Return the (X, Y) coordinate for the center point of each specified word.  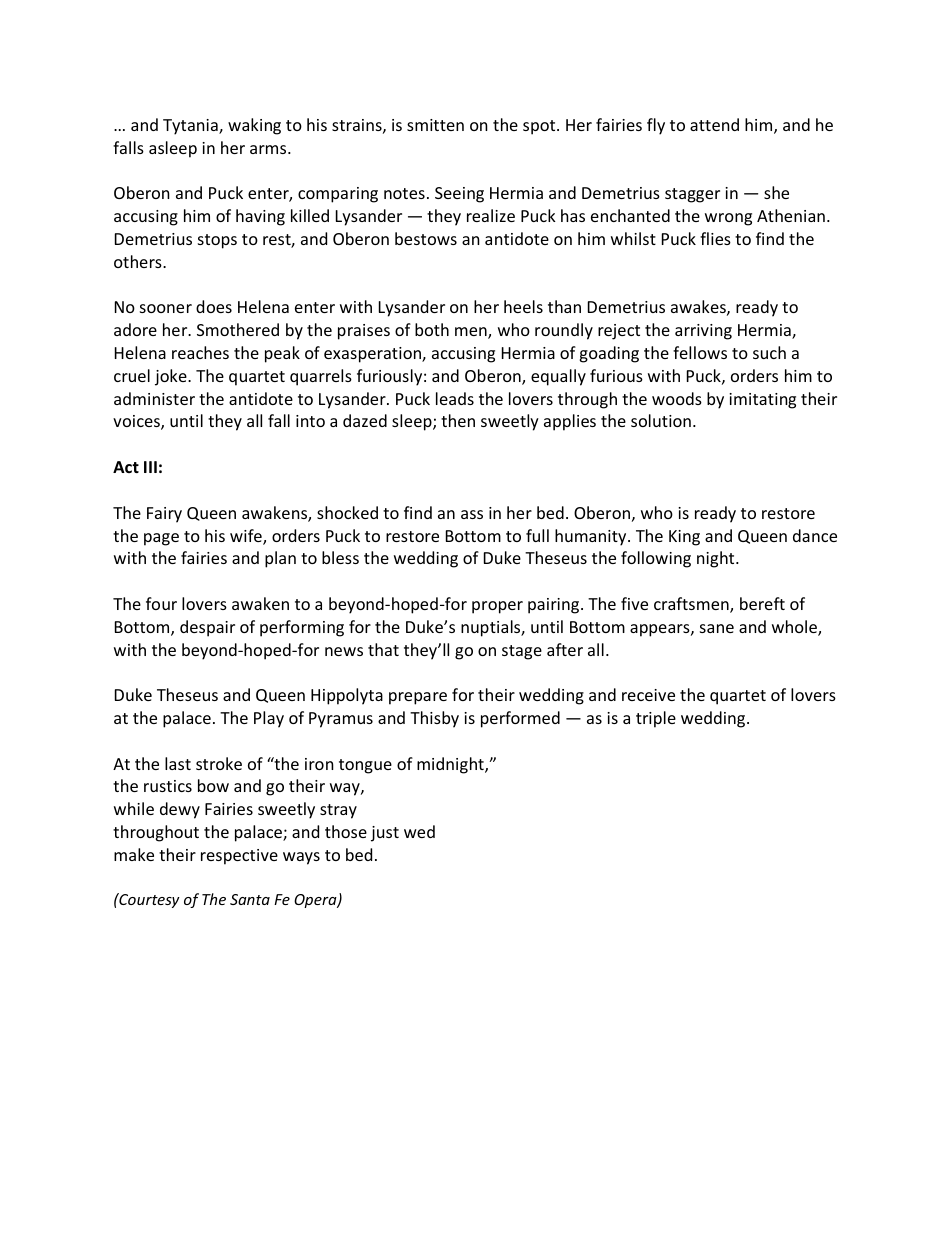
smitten (435, 125)
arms (269, 149)
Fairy (164, 515)
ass (472, 514)
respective (239, 857)
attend (714, 124)
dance (815, 535)
